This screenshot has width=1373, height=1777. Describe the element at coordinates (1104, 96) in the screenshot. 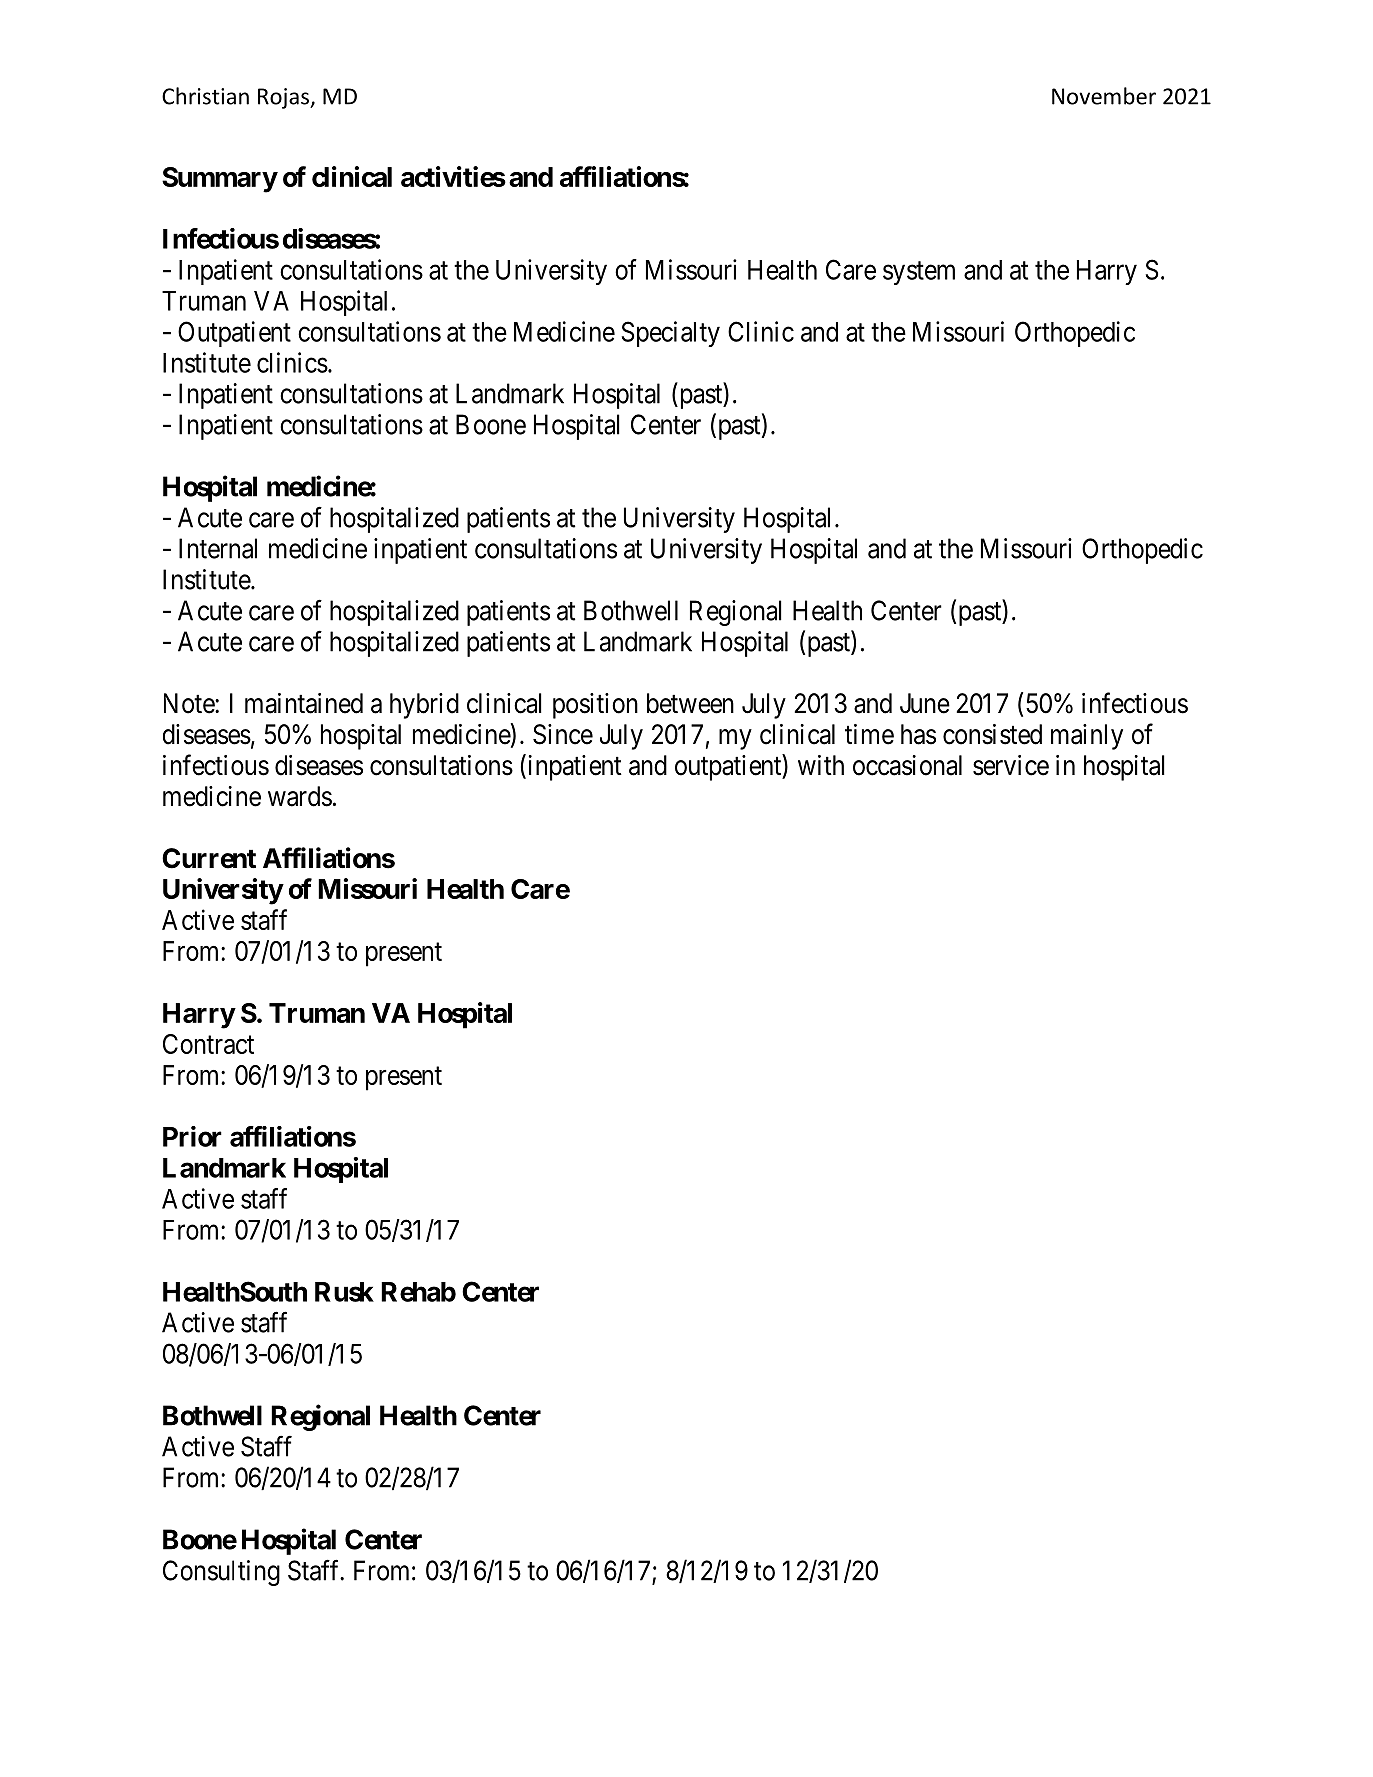

I see `November` at that location.
